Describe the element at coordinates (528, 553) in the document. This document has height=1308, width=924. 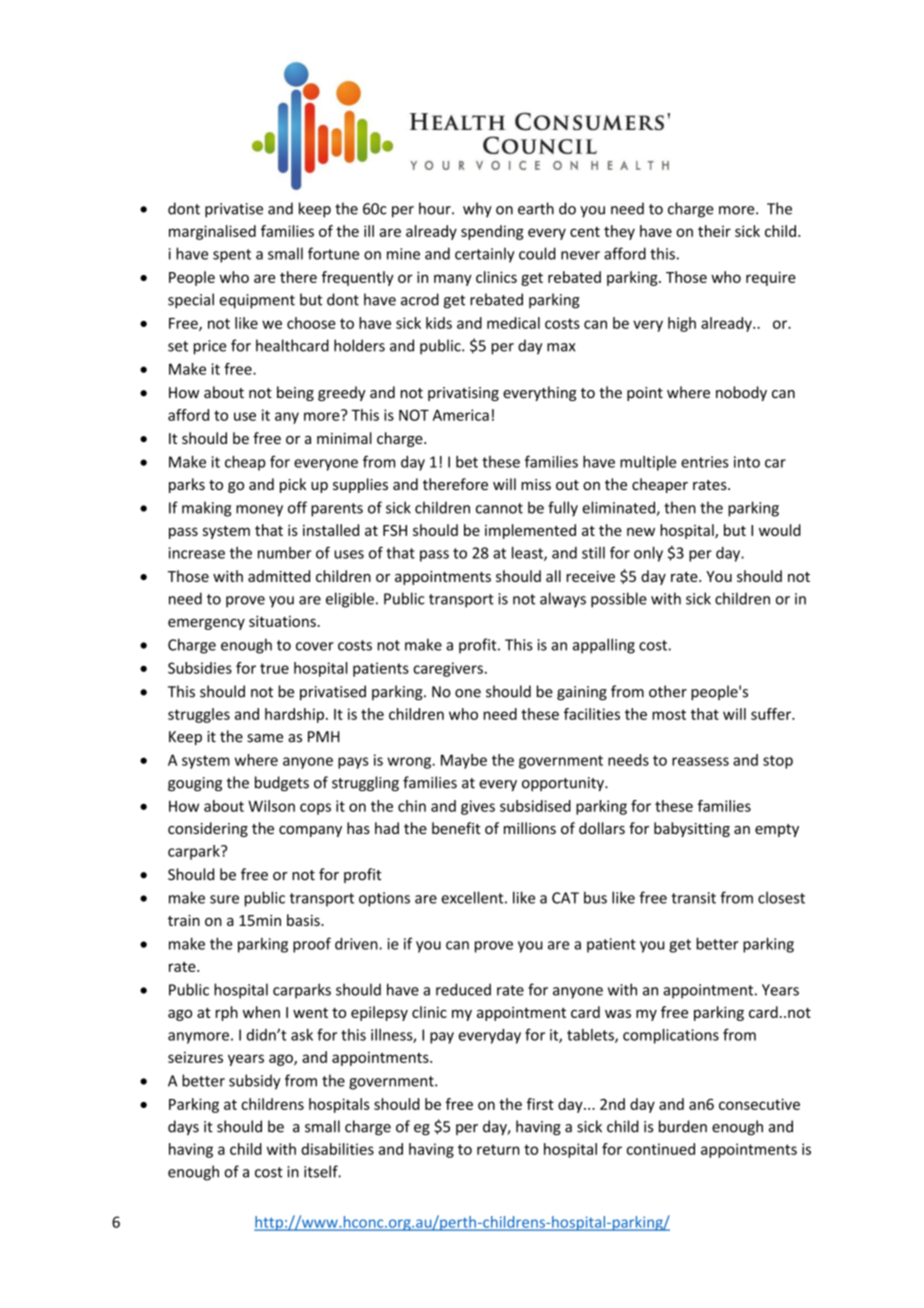
I see `least` at that location.
